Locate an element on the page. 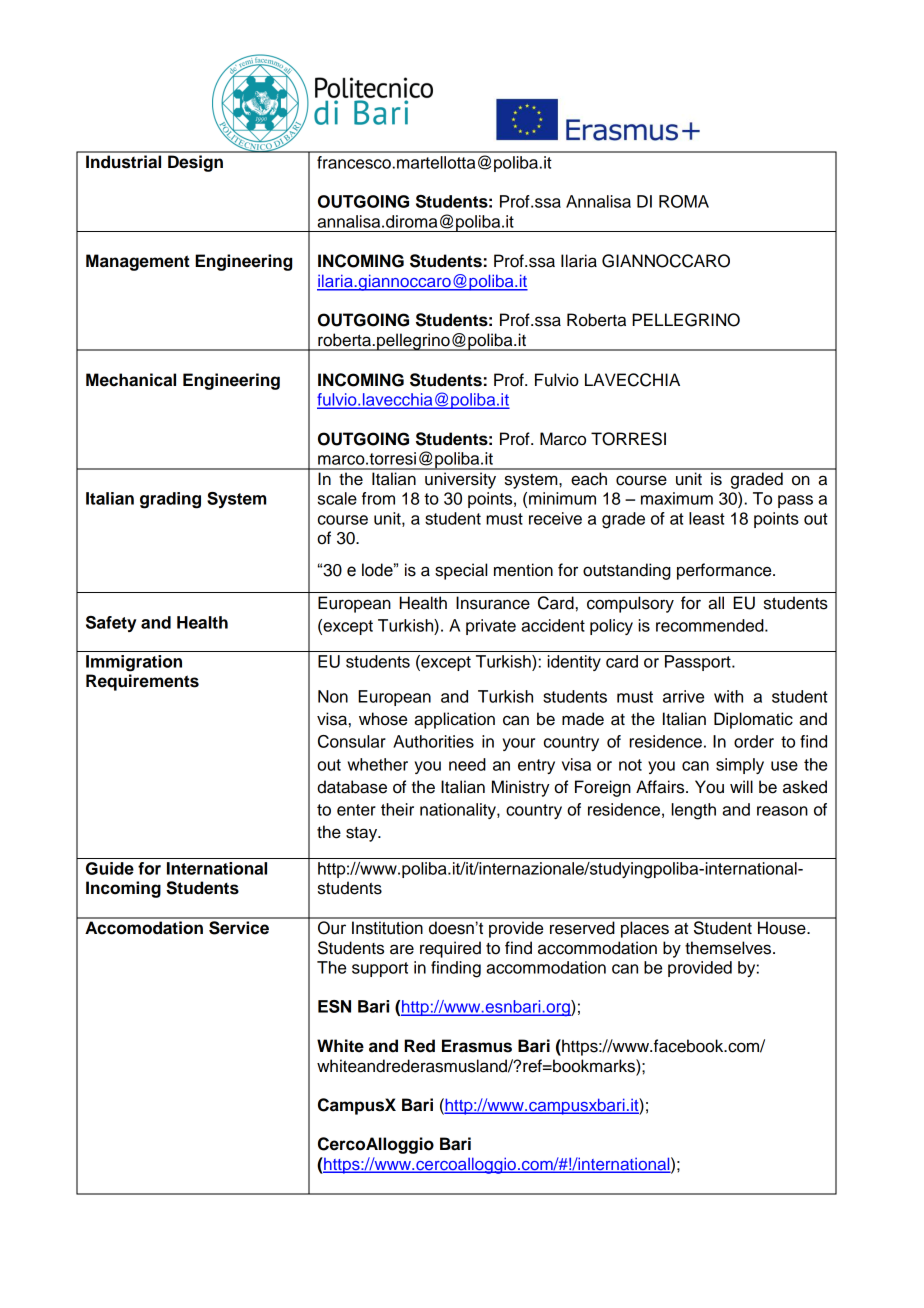  Management is located at coordinates (138, 262).
